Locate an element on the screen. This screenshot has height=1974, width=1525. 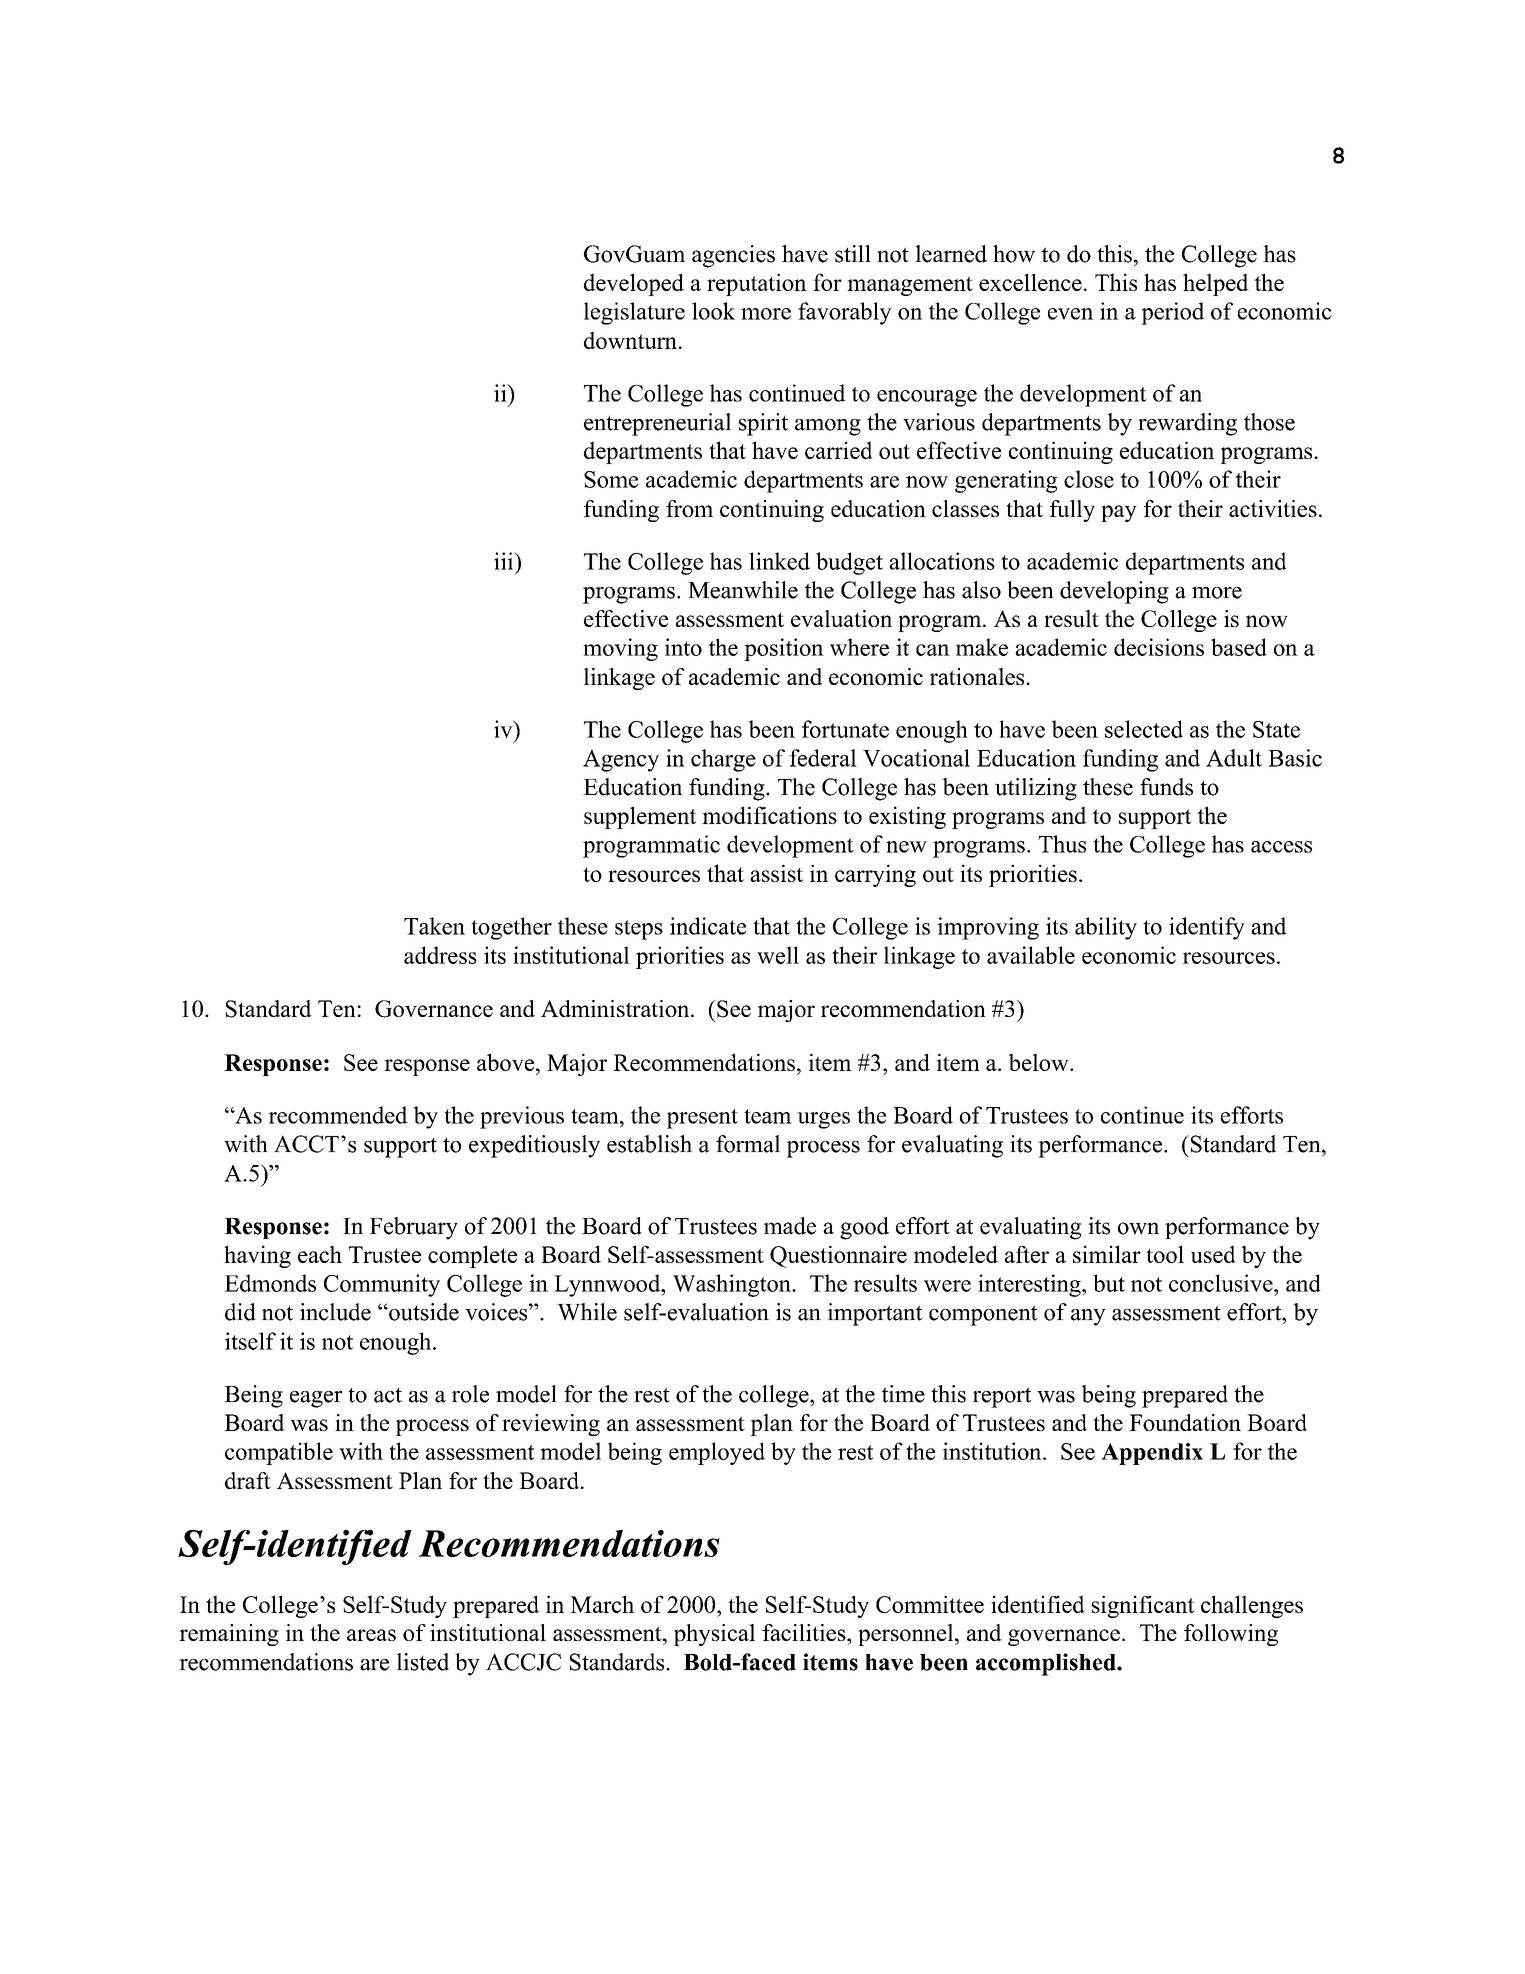
February is located at coordinates (414, 1228).
